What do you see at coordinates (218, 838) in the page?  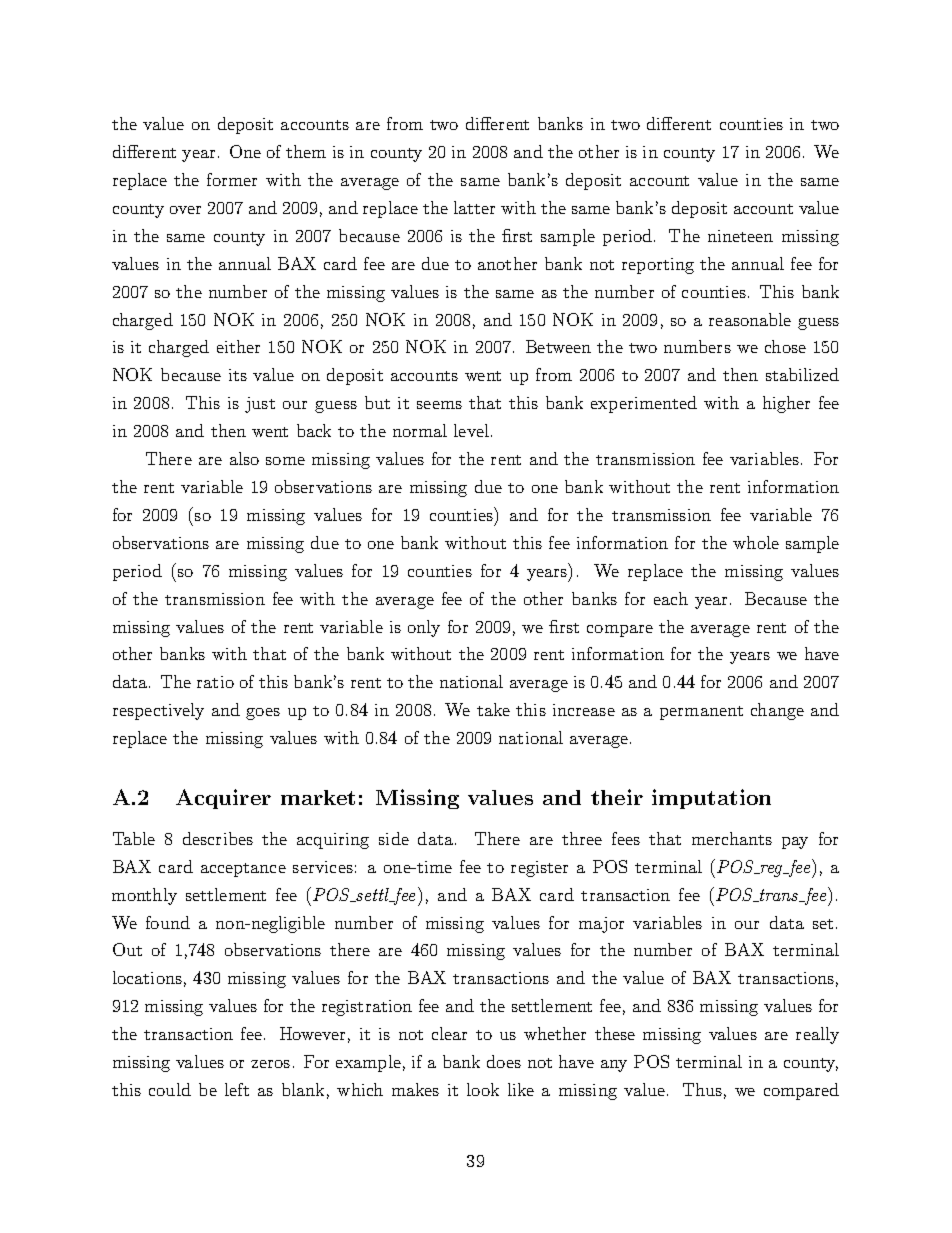 I see `describes` at bounding box center [218, 838].
